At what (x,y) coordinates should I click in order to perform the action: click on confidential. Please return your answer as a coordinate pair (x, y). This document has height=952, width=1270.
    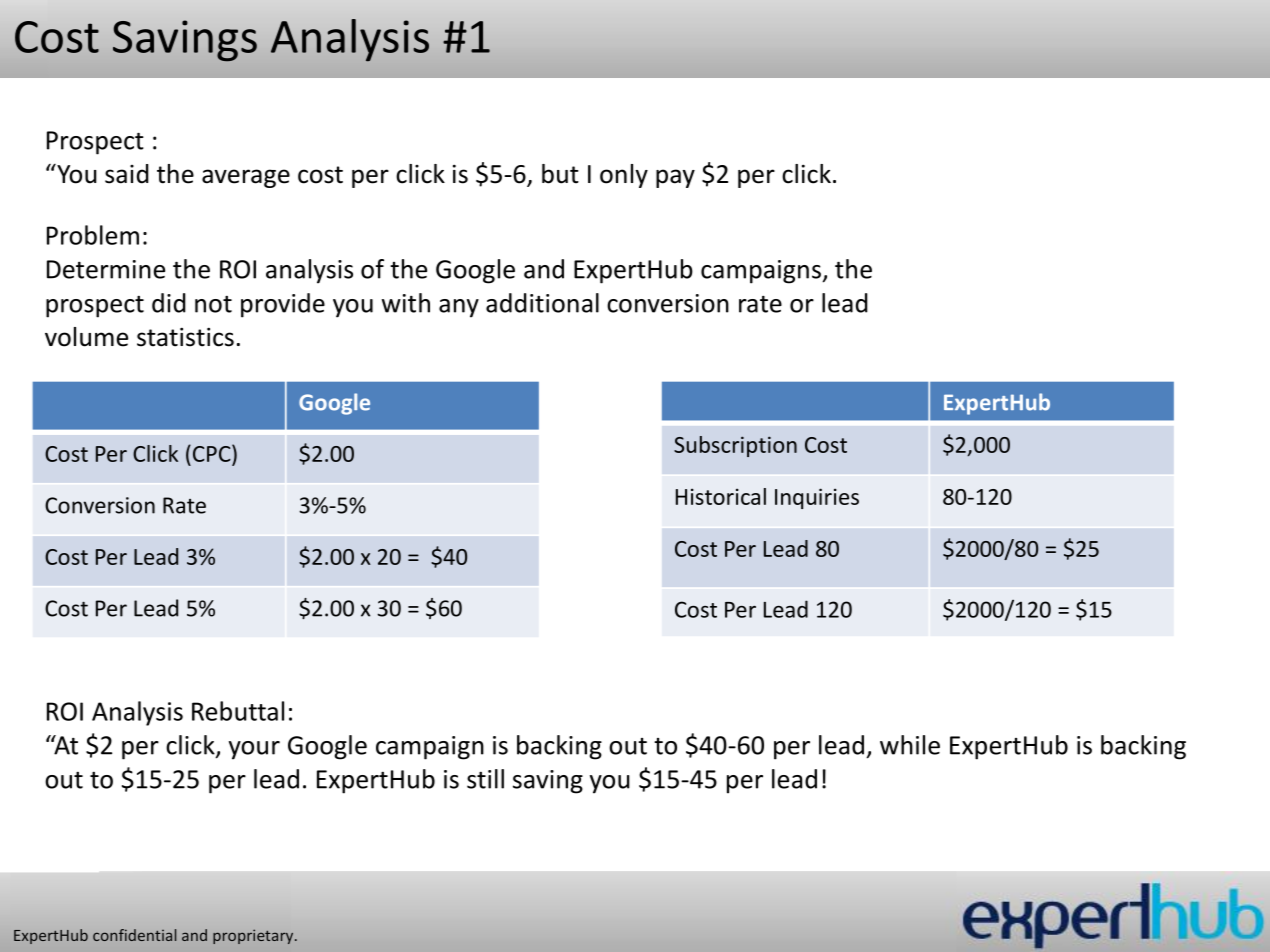
    Looking at the image, I should click on (134, 935).
